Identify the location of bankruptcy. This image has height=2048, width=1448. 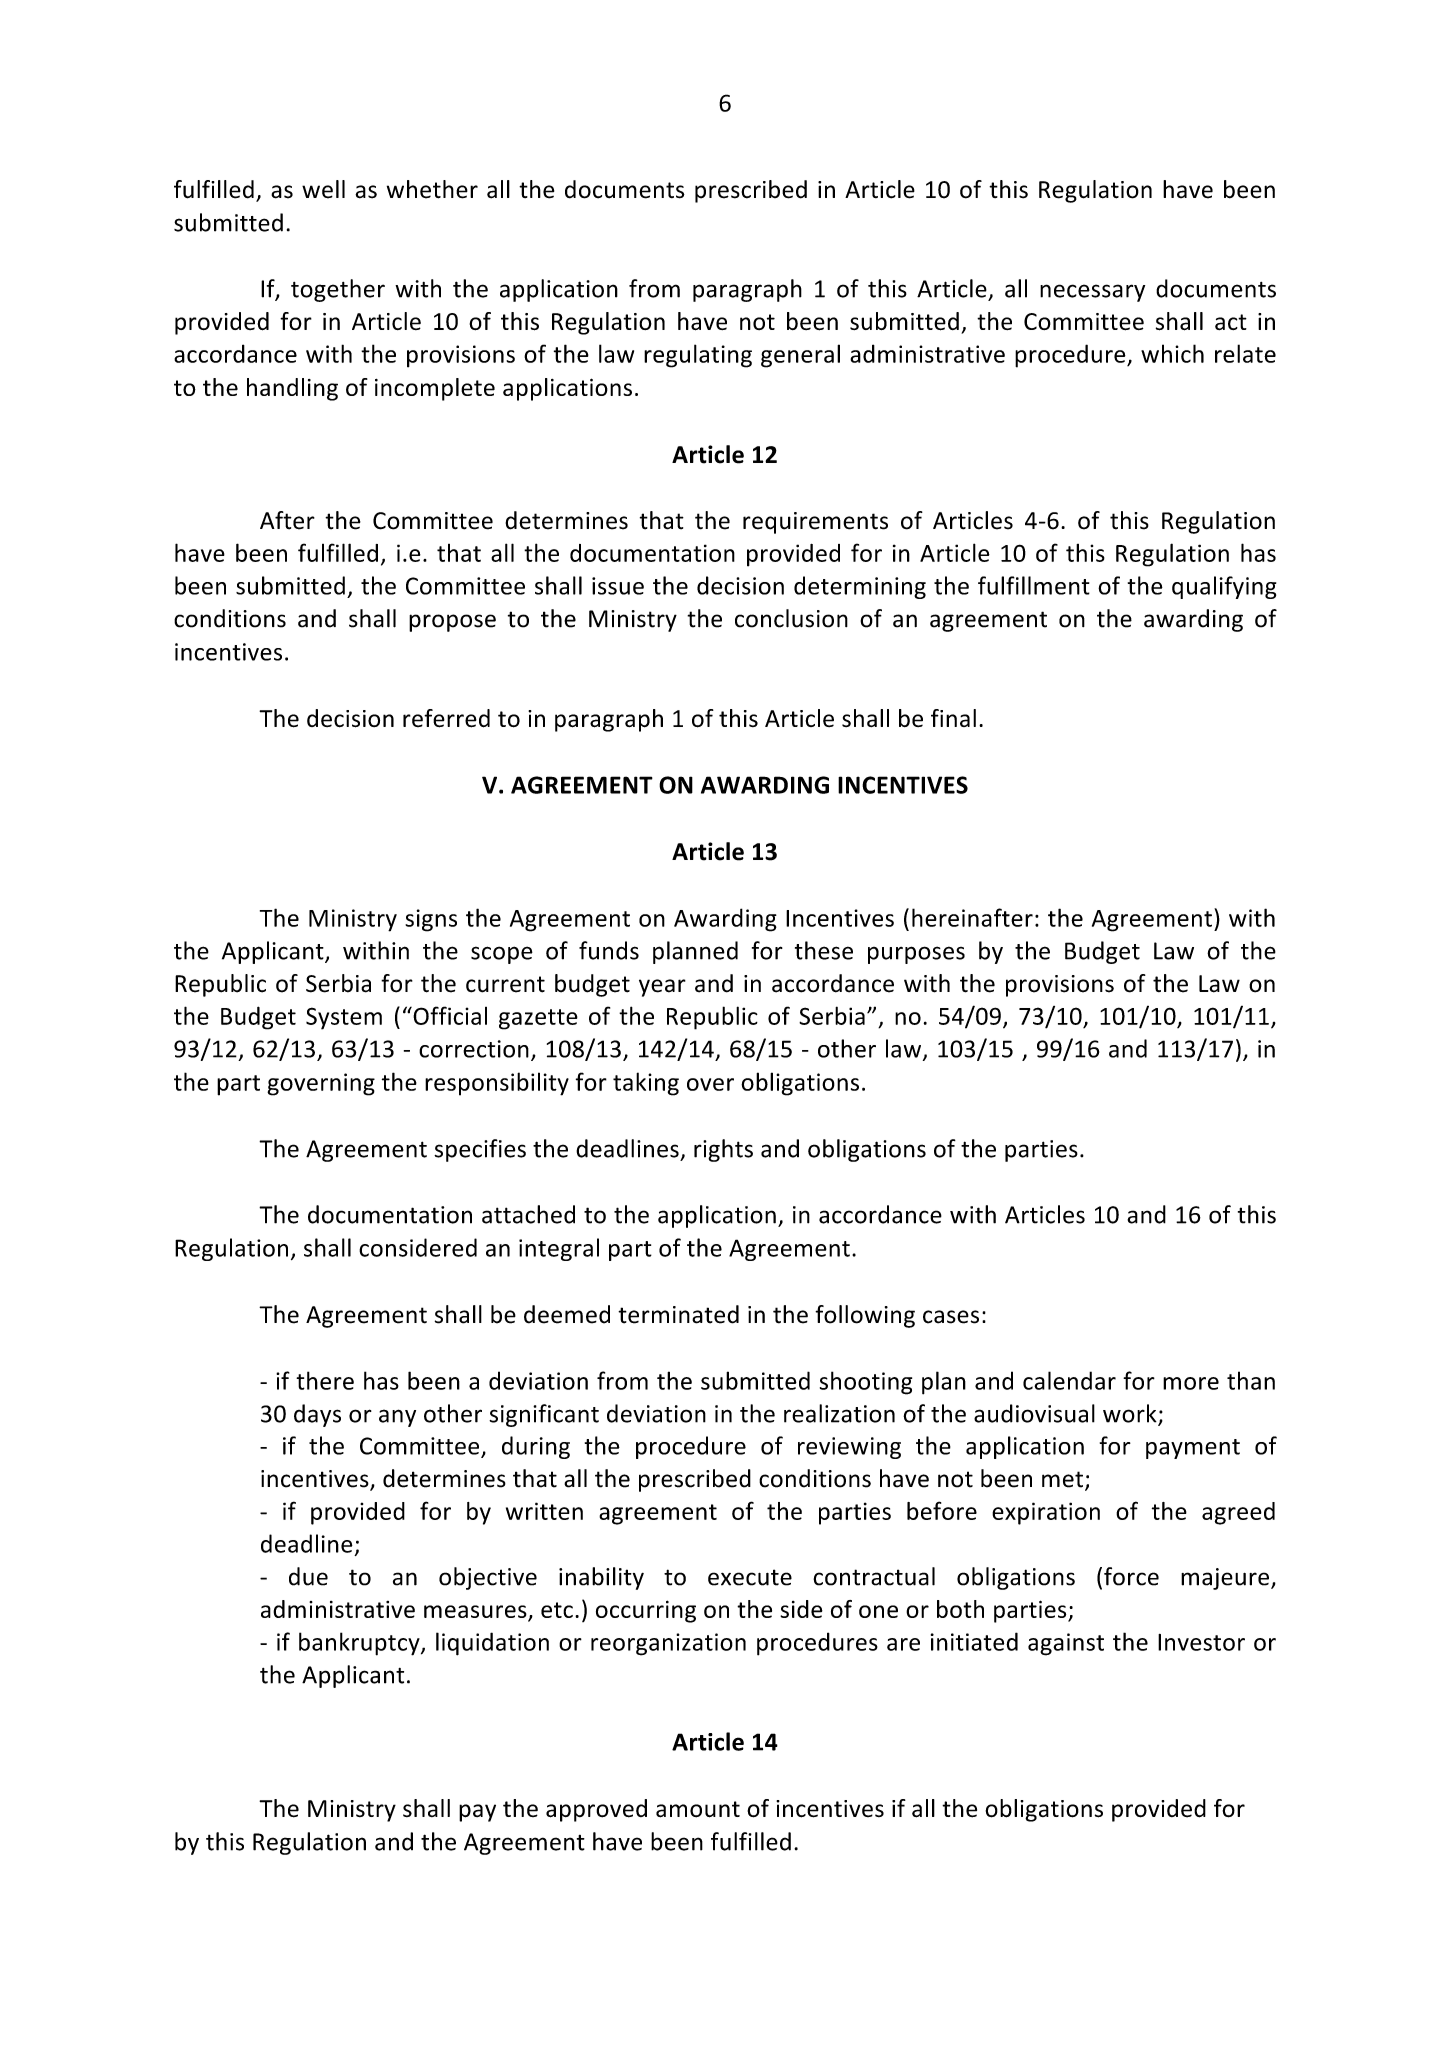
(360, 1644).
